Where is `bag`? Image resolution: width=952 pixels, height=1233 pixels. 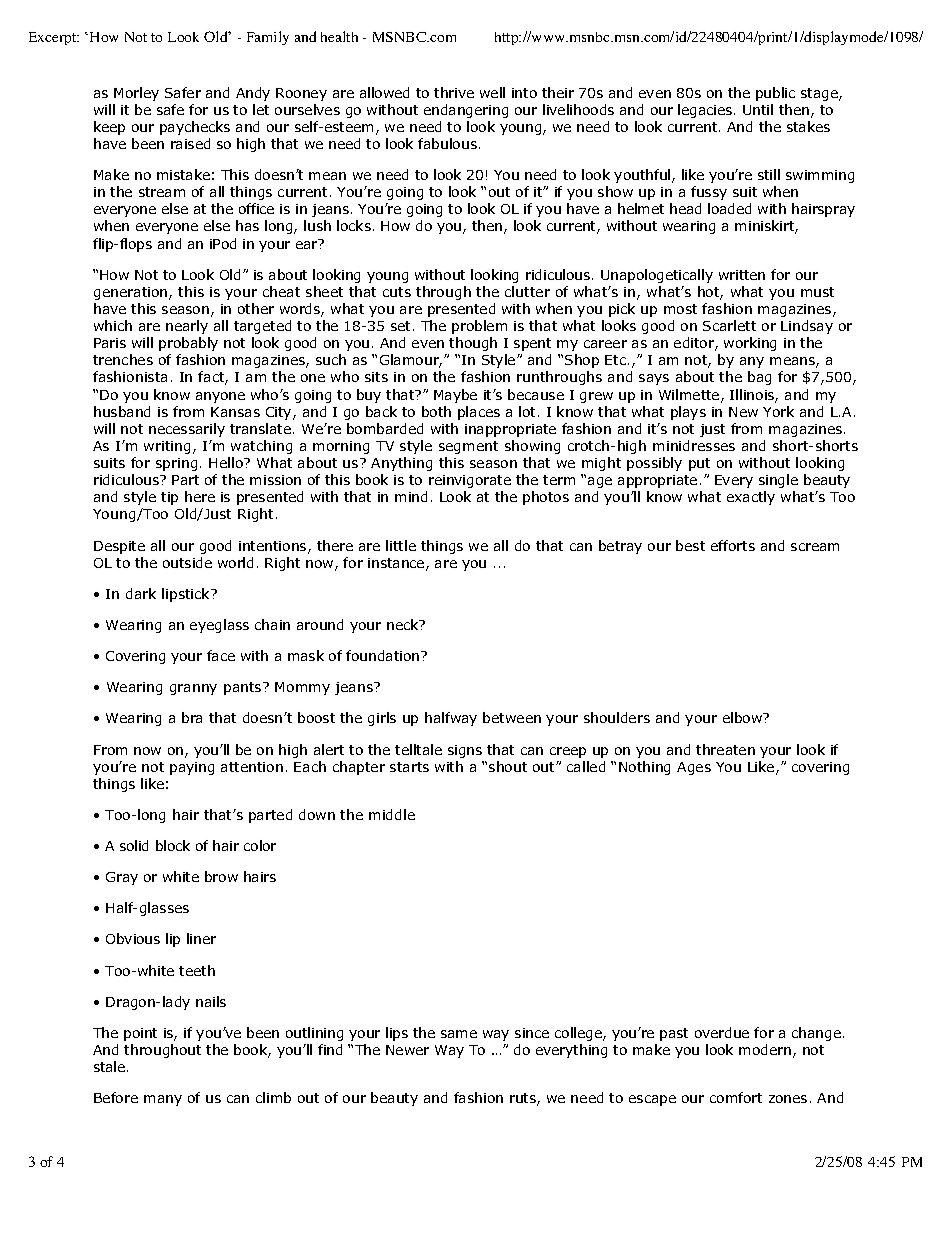 bag is located at coordinates (759, 378).
